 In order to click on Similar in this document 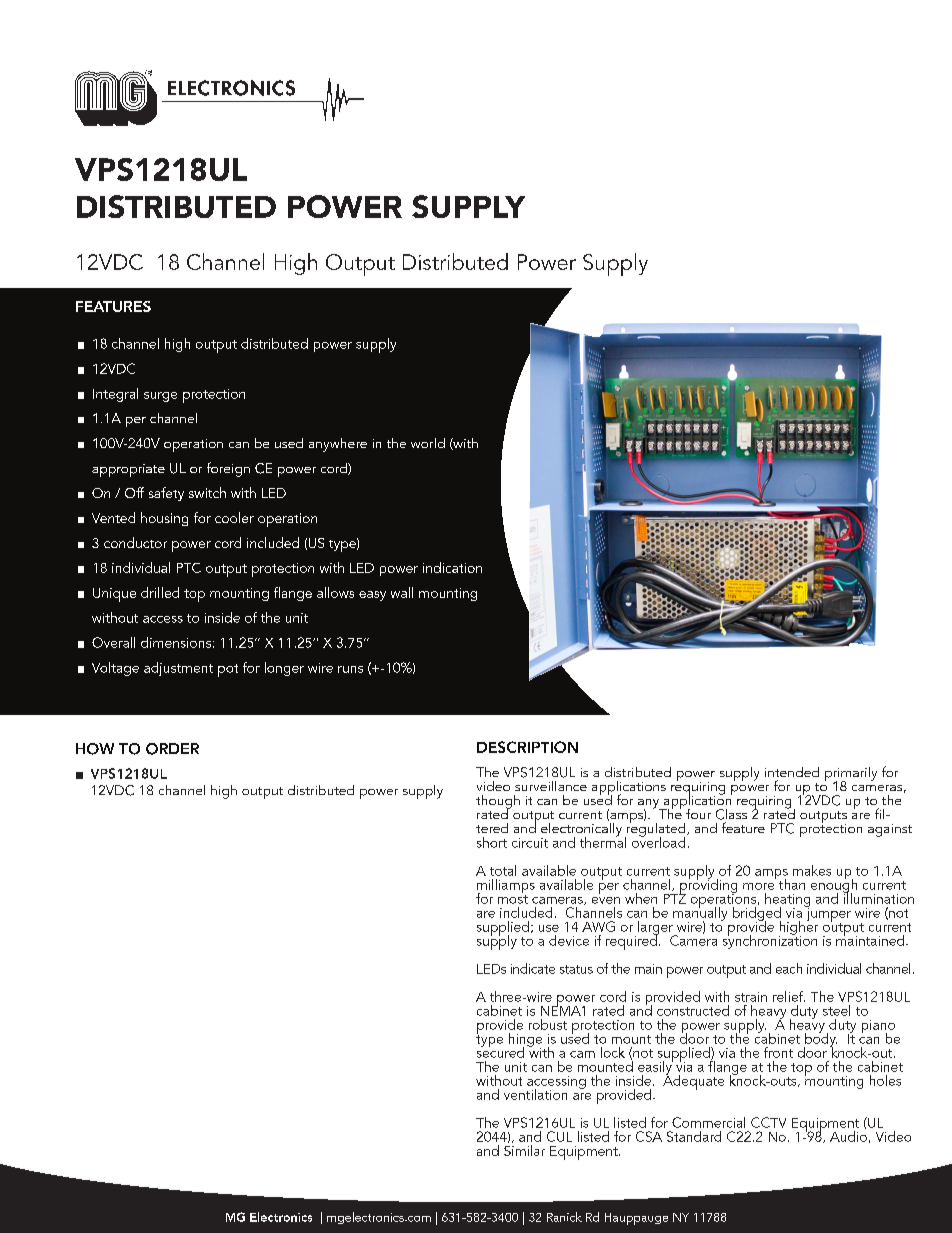, I will do `click(524, 1150)`.
